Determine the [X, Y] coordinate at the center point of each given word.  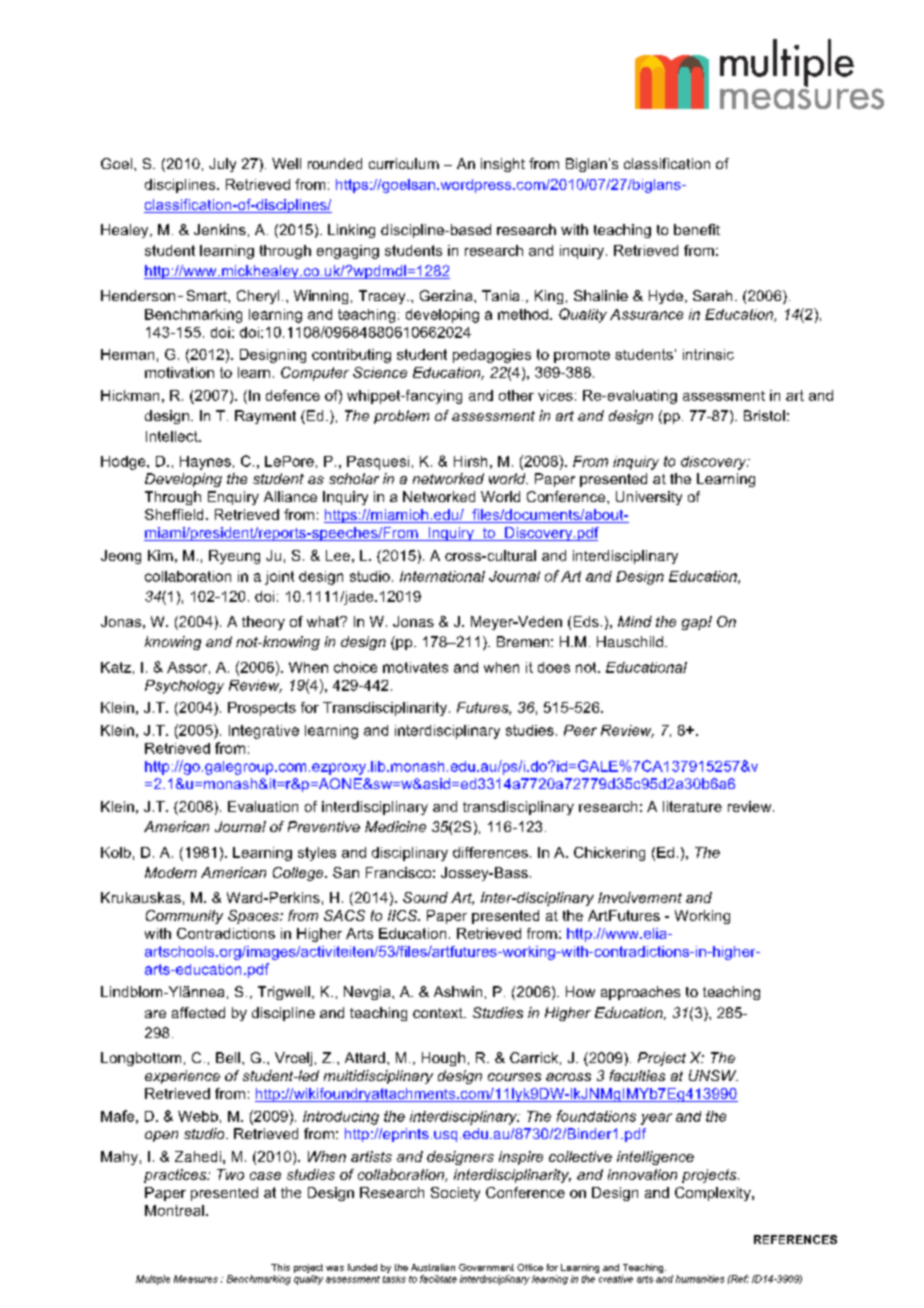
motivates [415, 667]
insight [503, 165]
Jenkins [220, 229]
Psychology [184, 687]
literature [692, 806]
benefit [697, 229]
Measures [196, 1279]
